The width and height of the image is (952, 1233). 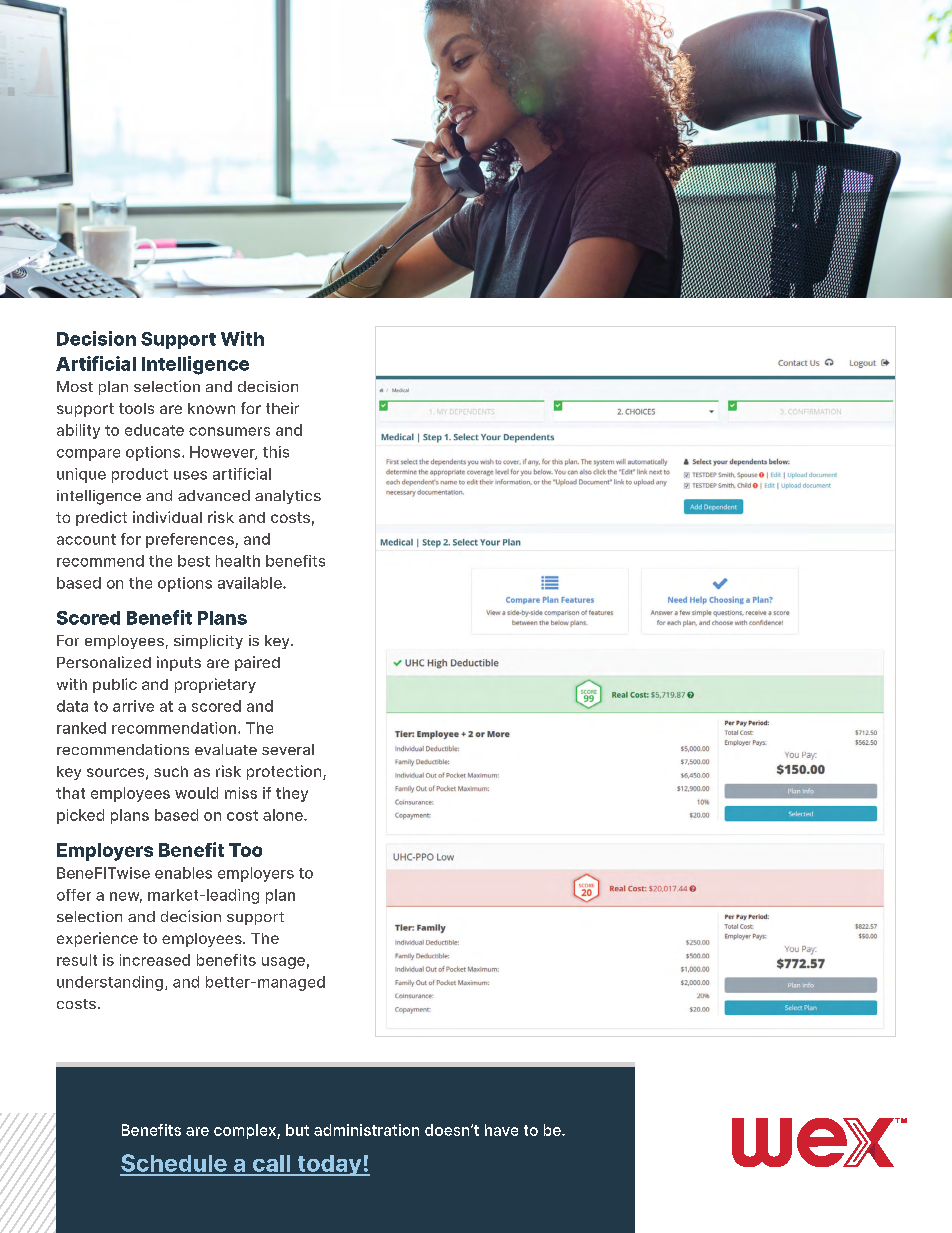 I want to click on tools, so click(x=136, y=408).
